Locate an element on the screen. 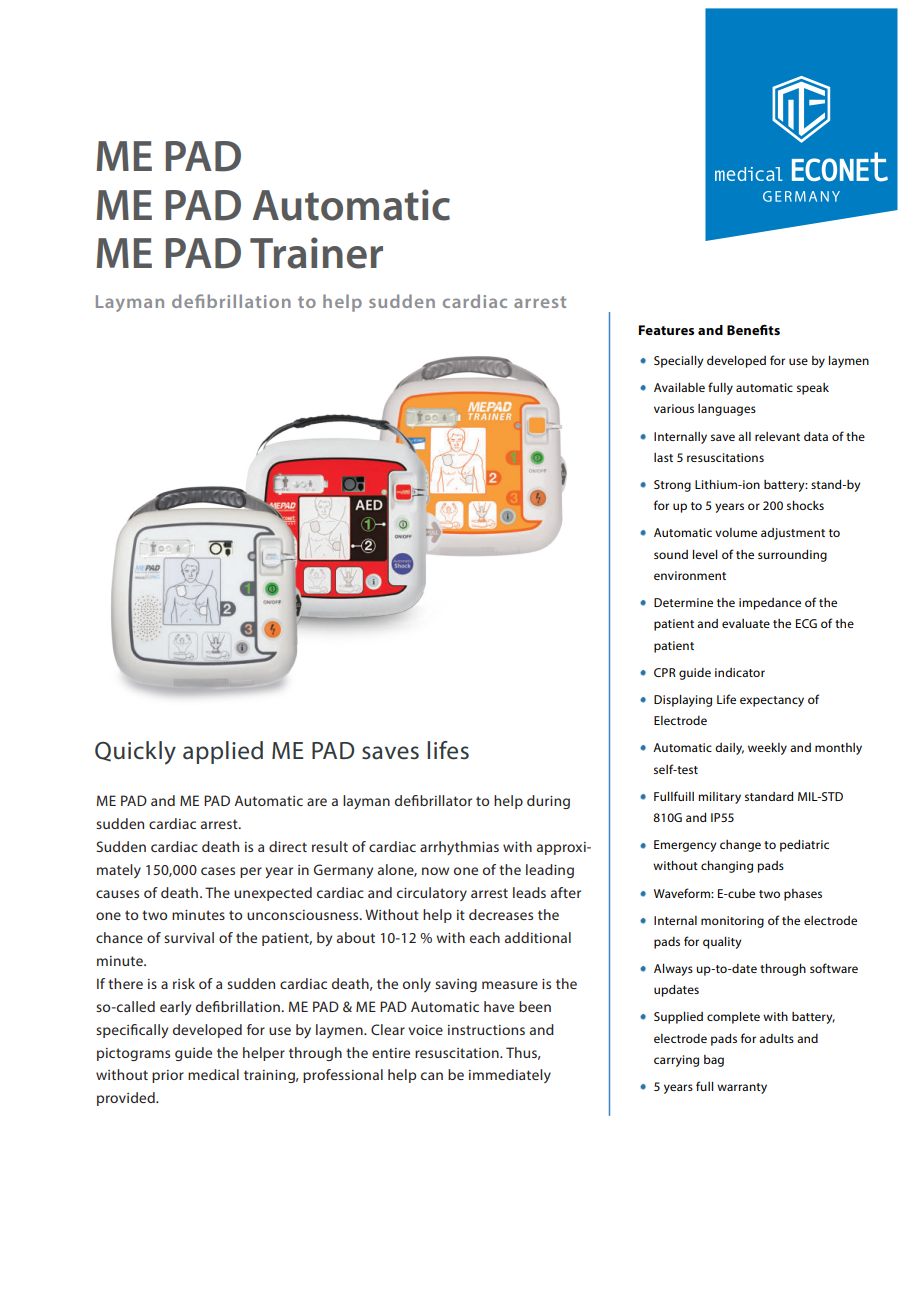  Specially is located at coordinates (678, 362).
